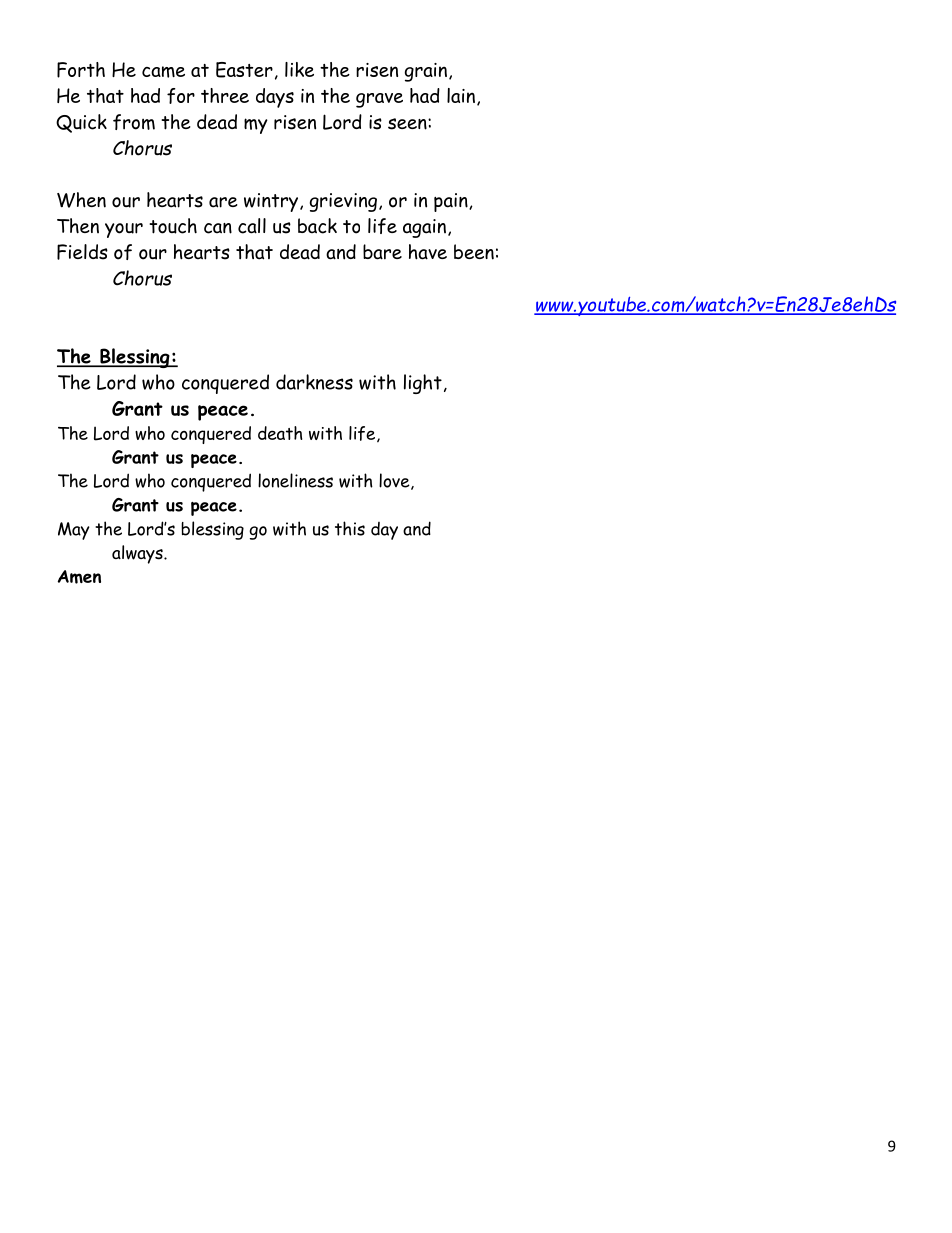 The image size is (952, 1233). I want to click on came, so click(163, 72).
